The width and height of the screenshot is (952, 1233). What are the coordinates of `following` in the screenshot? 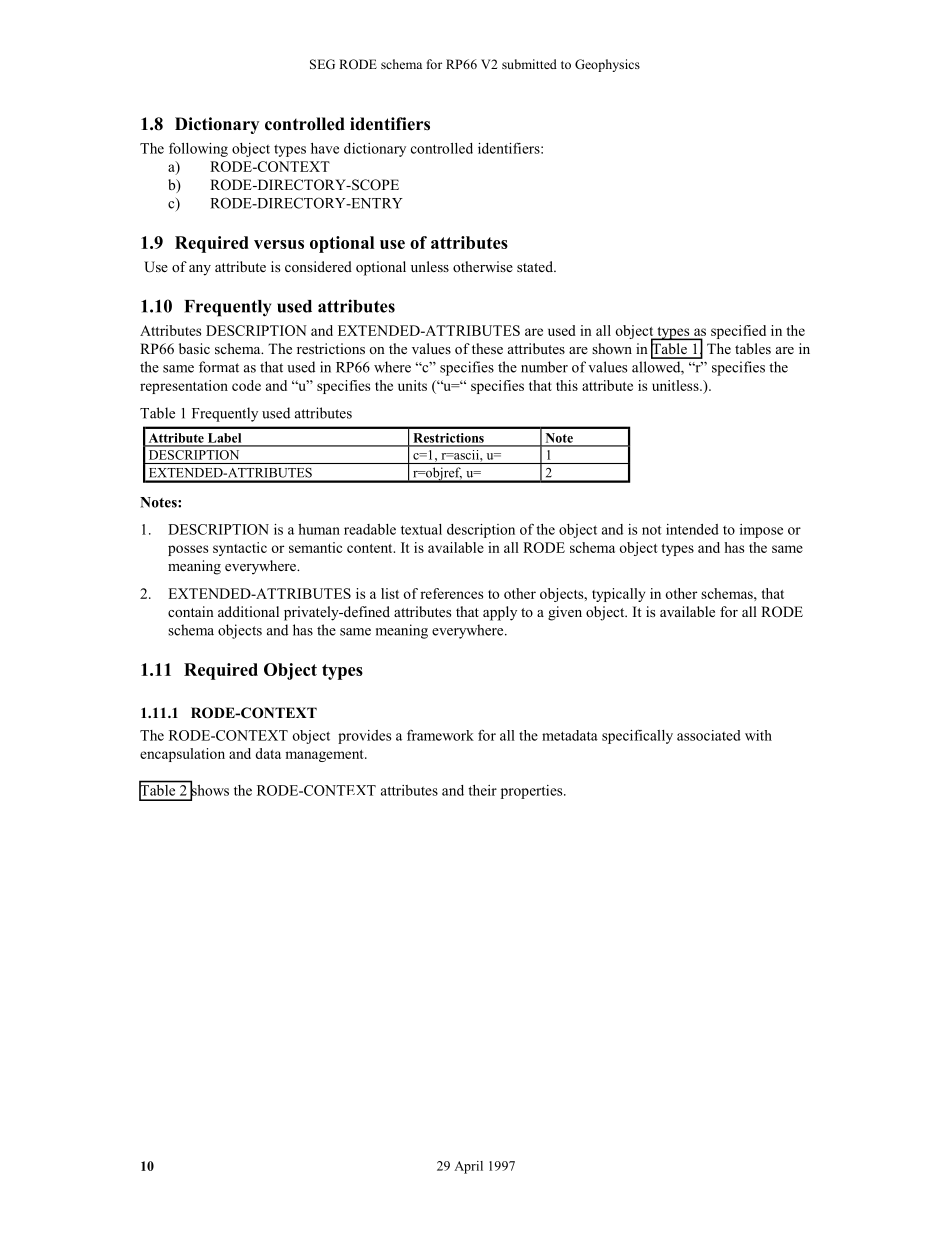 It's located at (198, 150).
